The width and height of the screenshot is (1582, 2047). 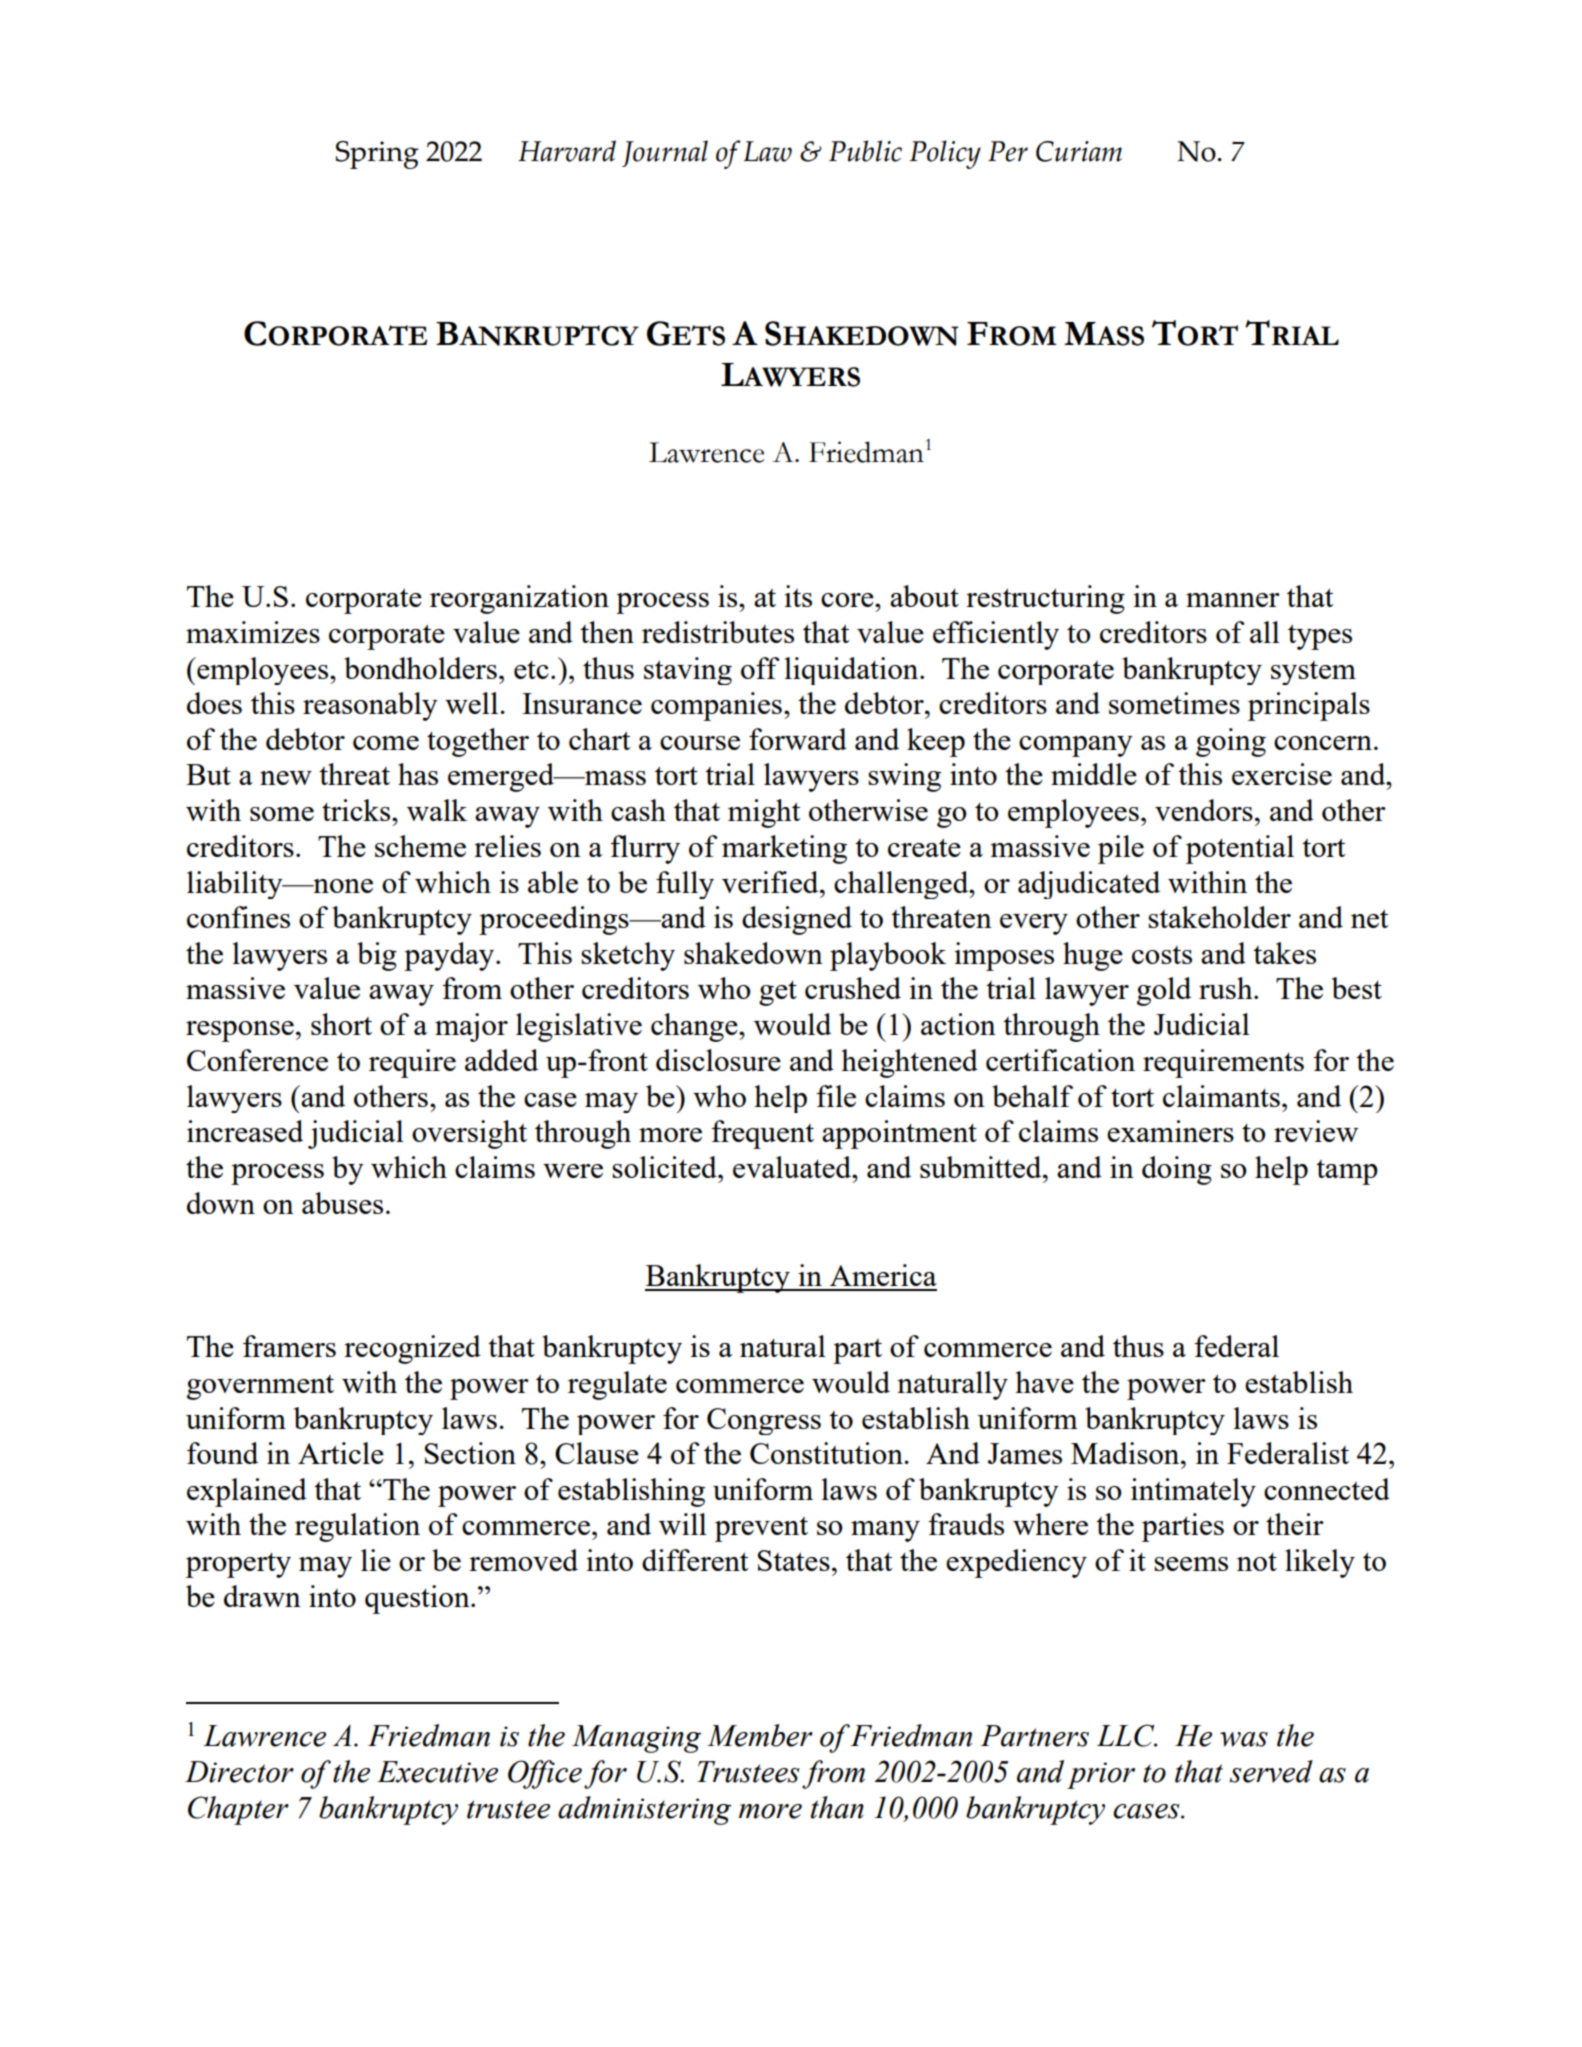 I want to click on Public, so click(x=865, y=151).
